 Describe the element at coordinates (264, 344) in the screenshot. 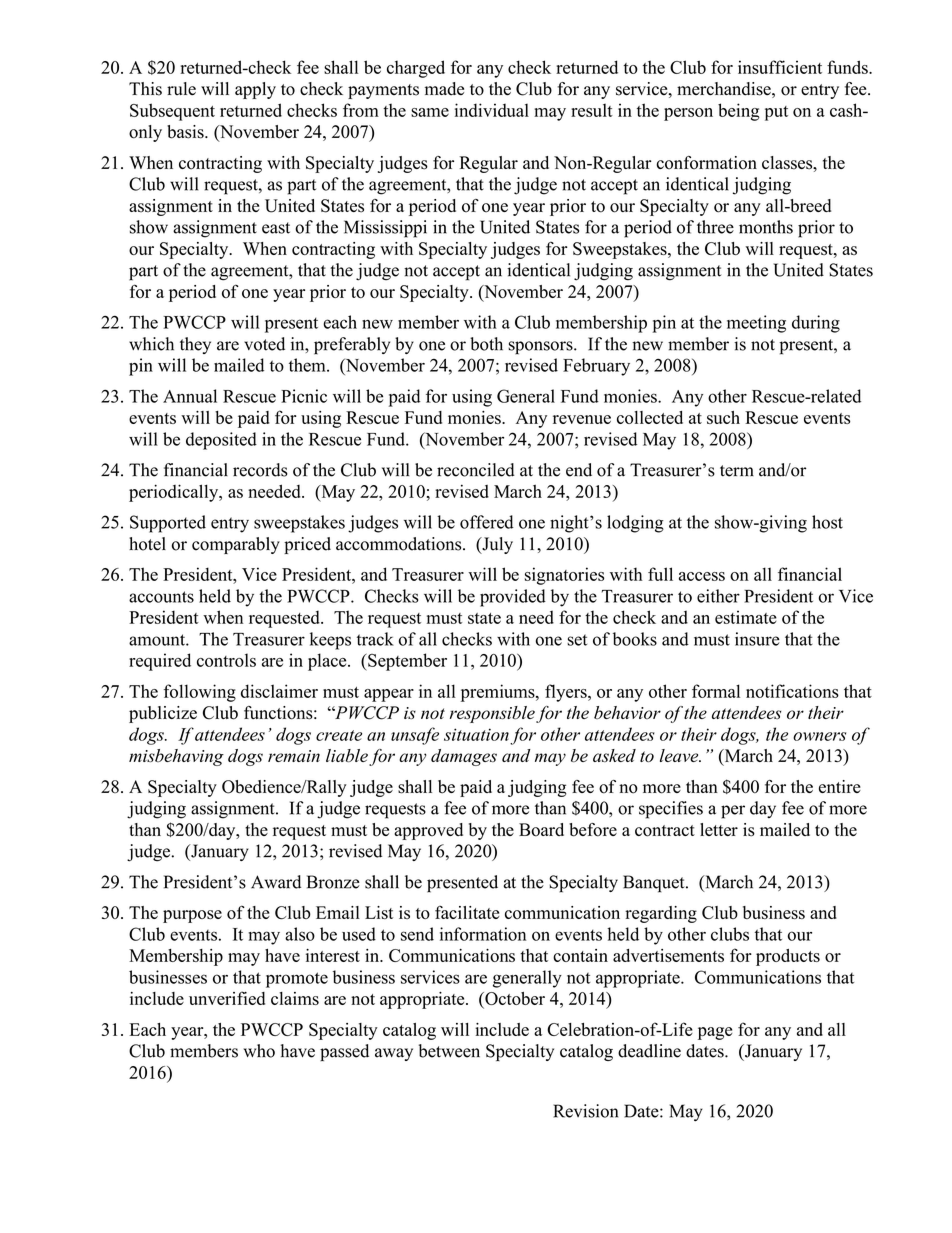

I see `voted` at that location.
